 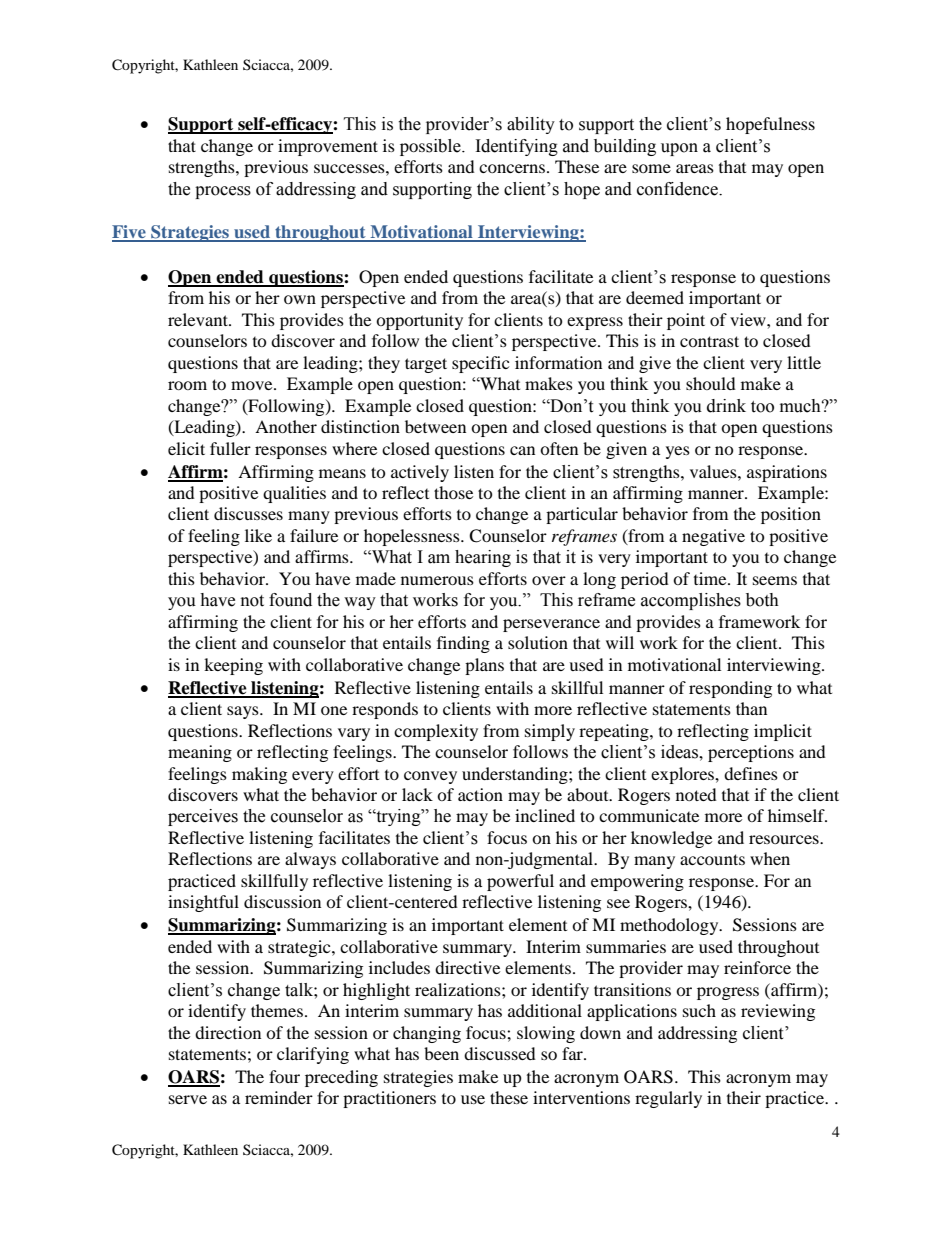 What do you see at coordinates (691, 601) in the image?
I see `accomplishes` at bounding box center [691, 601].
